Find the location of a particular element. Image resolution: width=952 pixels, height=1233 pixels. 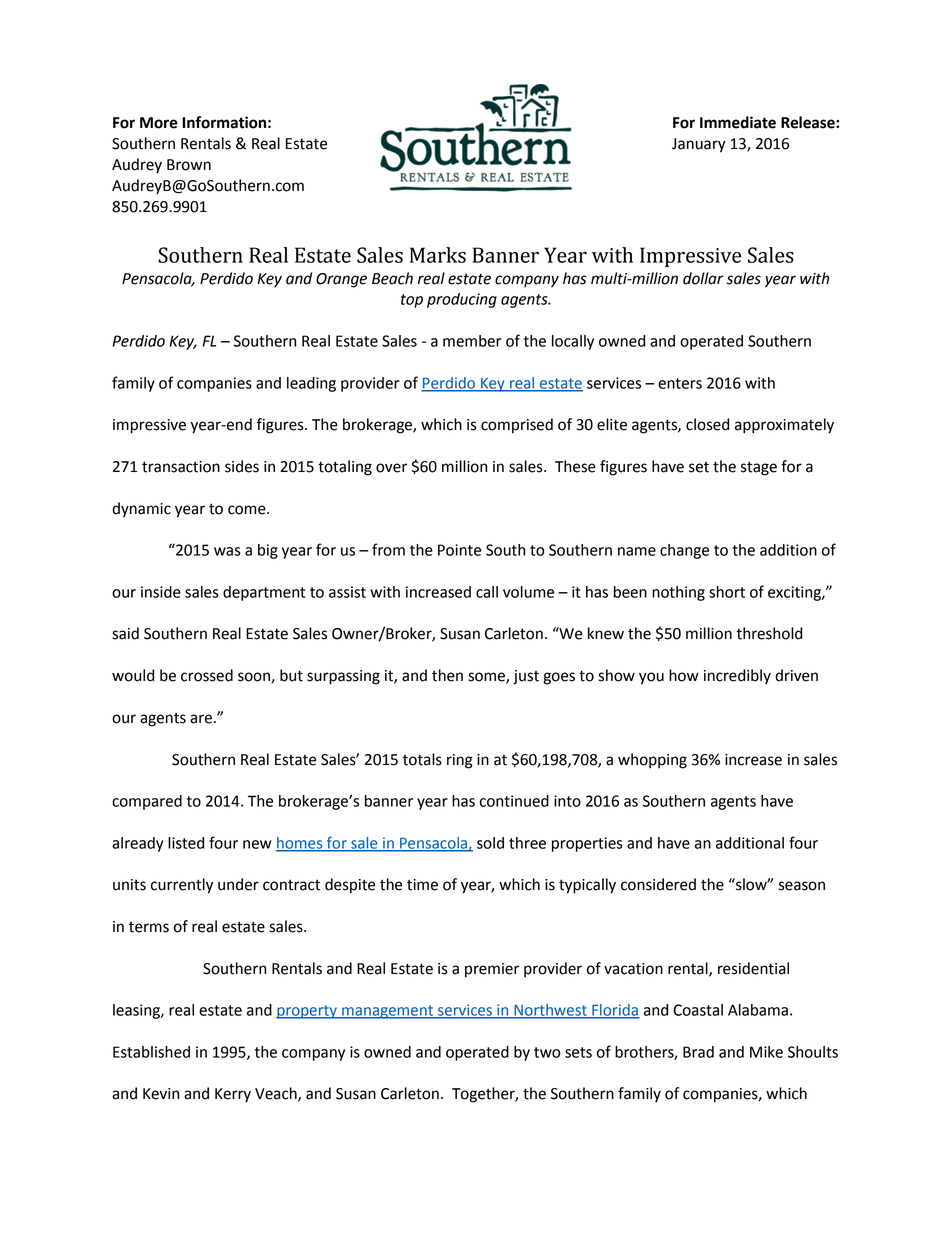

compared is located at coordinates (147, 802).
